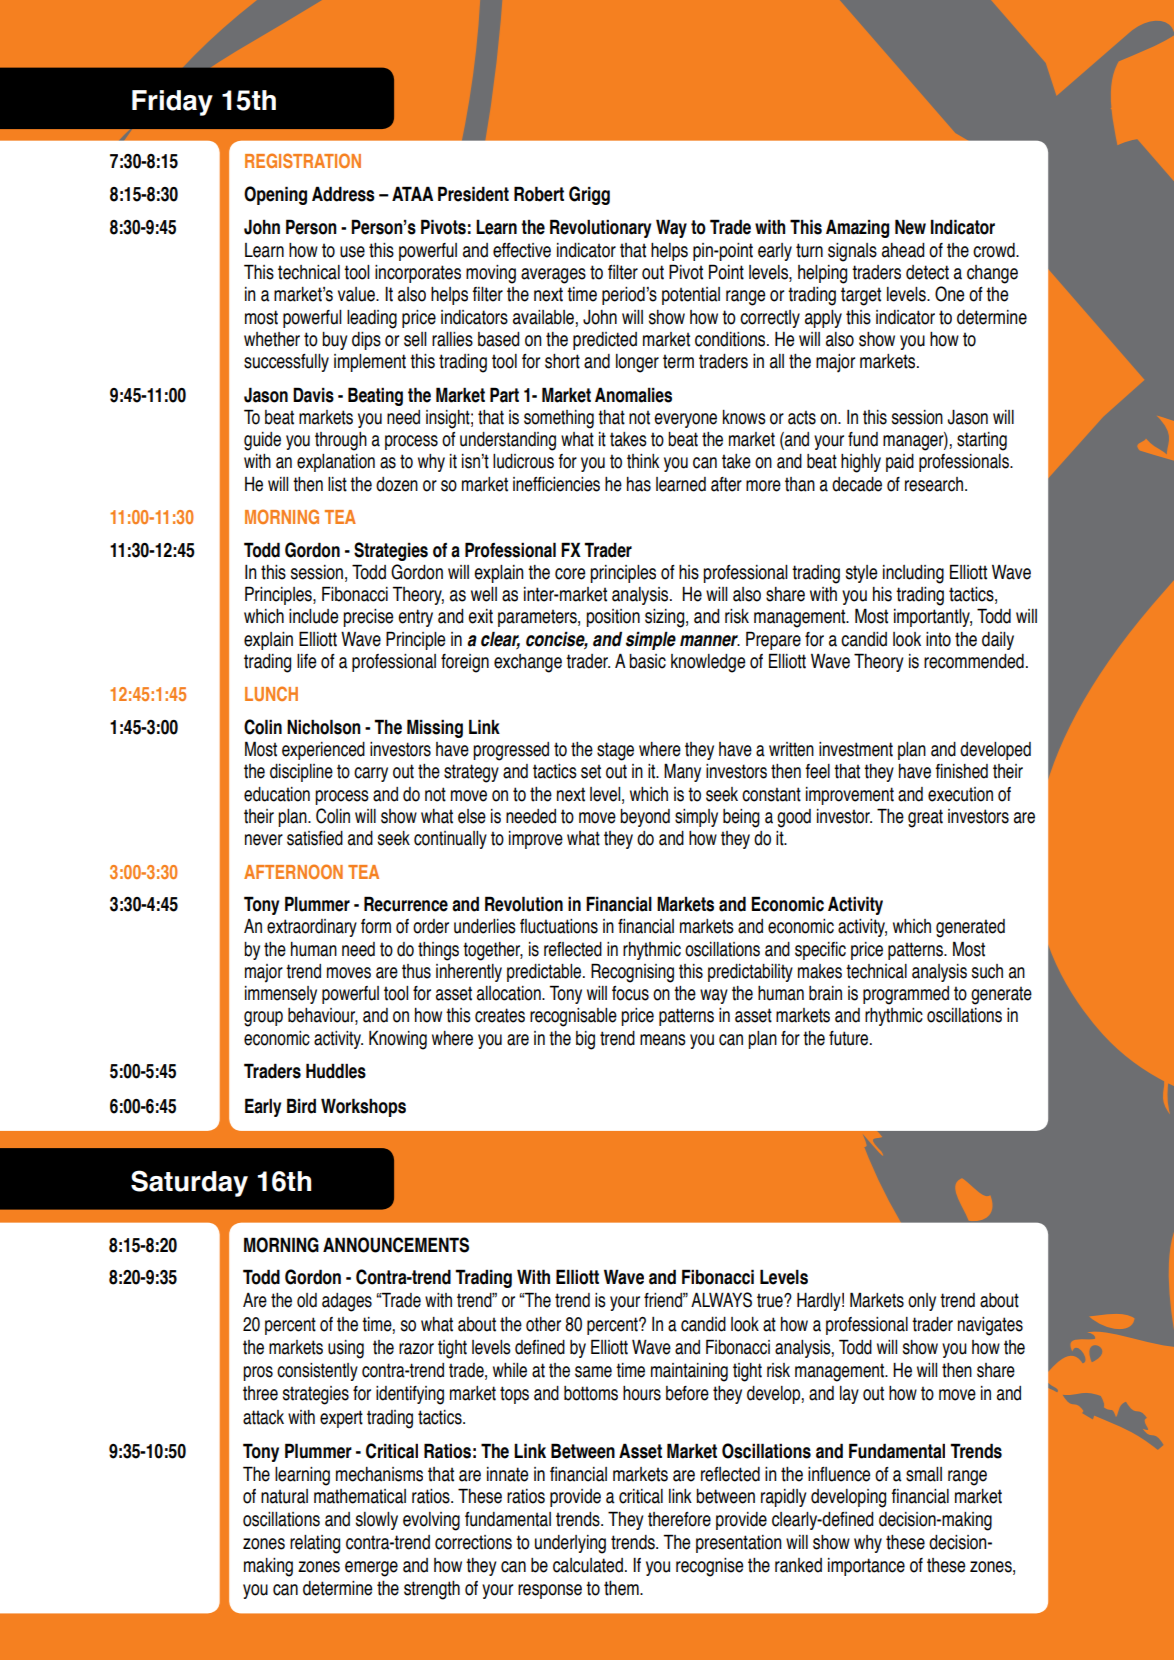 The height and width of the screenshot is (1660, 1174). What do you see at coordinates (866, 1567) in the screenshot?
I see `importance` at bounding box center [866, 1567].
